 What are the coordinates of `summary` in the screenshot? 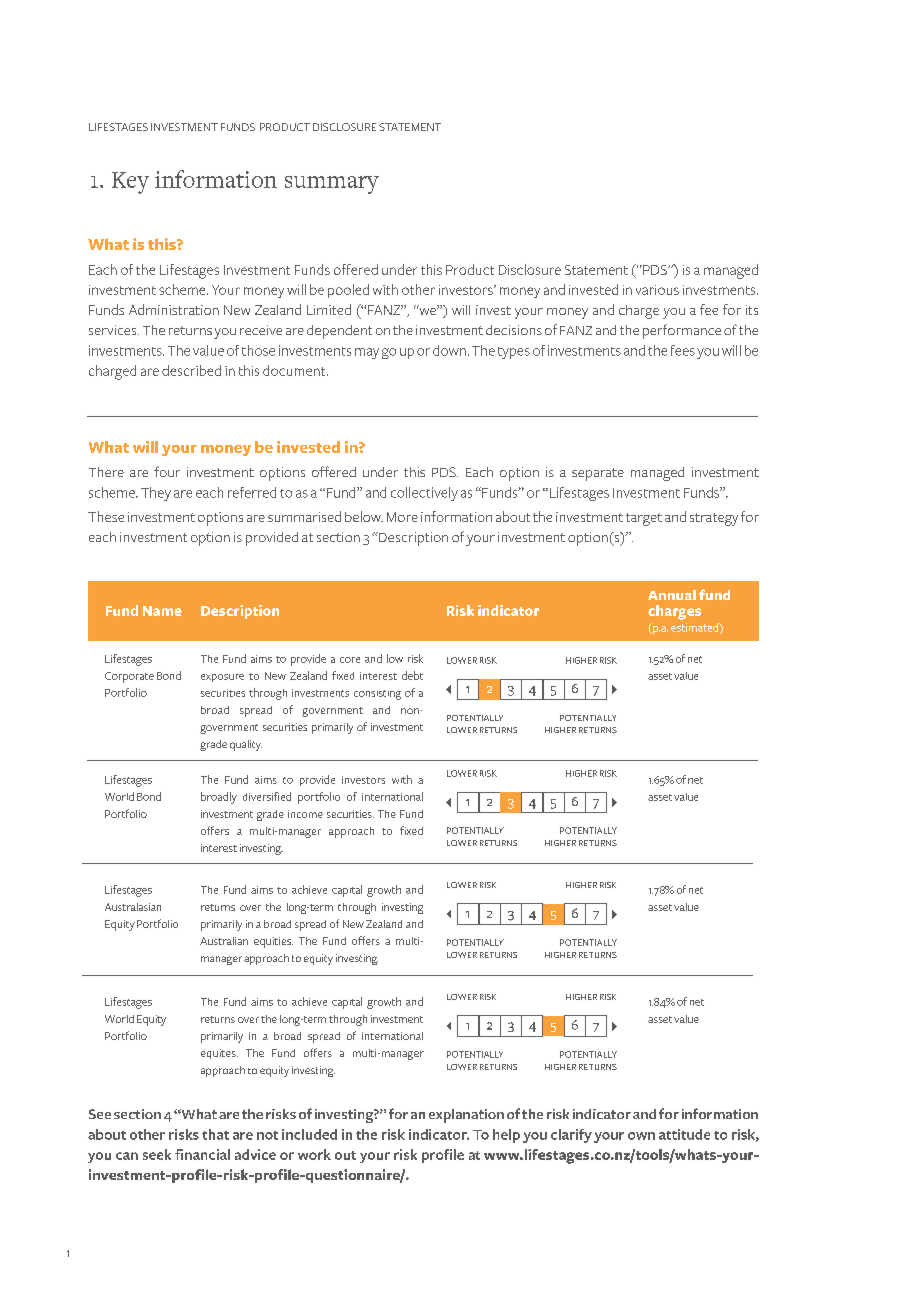 It's located at (332, 185).
